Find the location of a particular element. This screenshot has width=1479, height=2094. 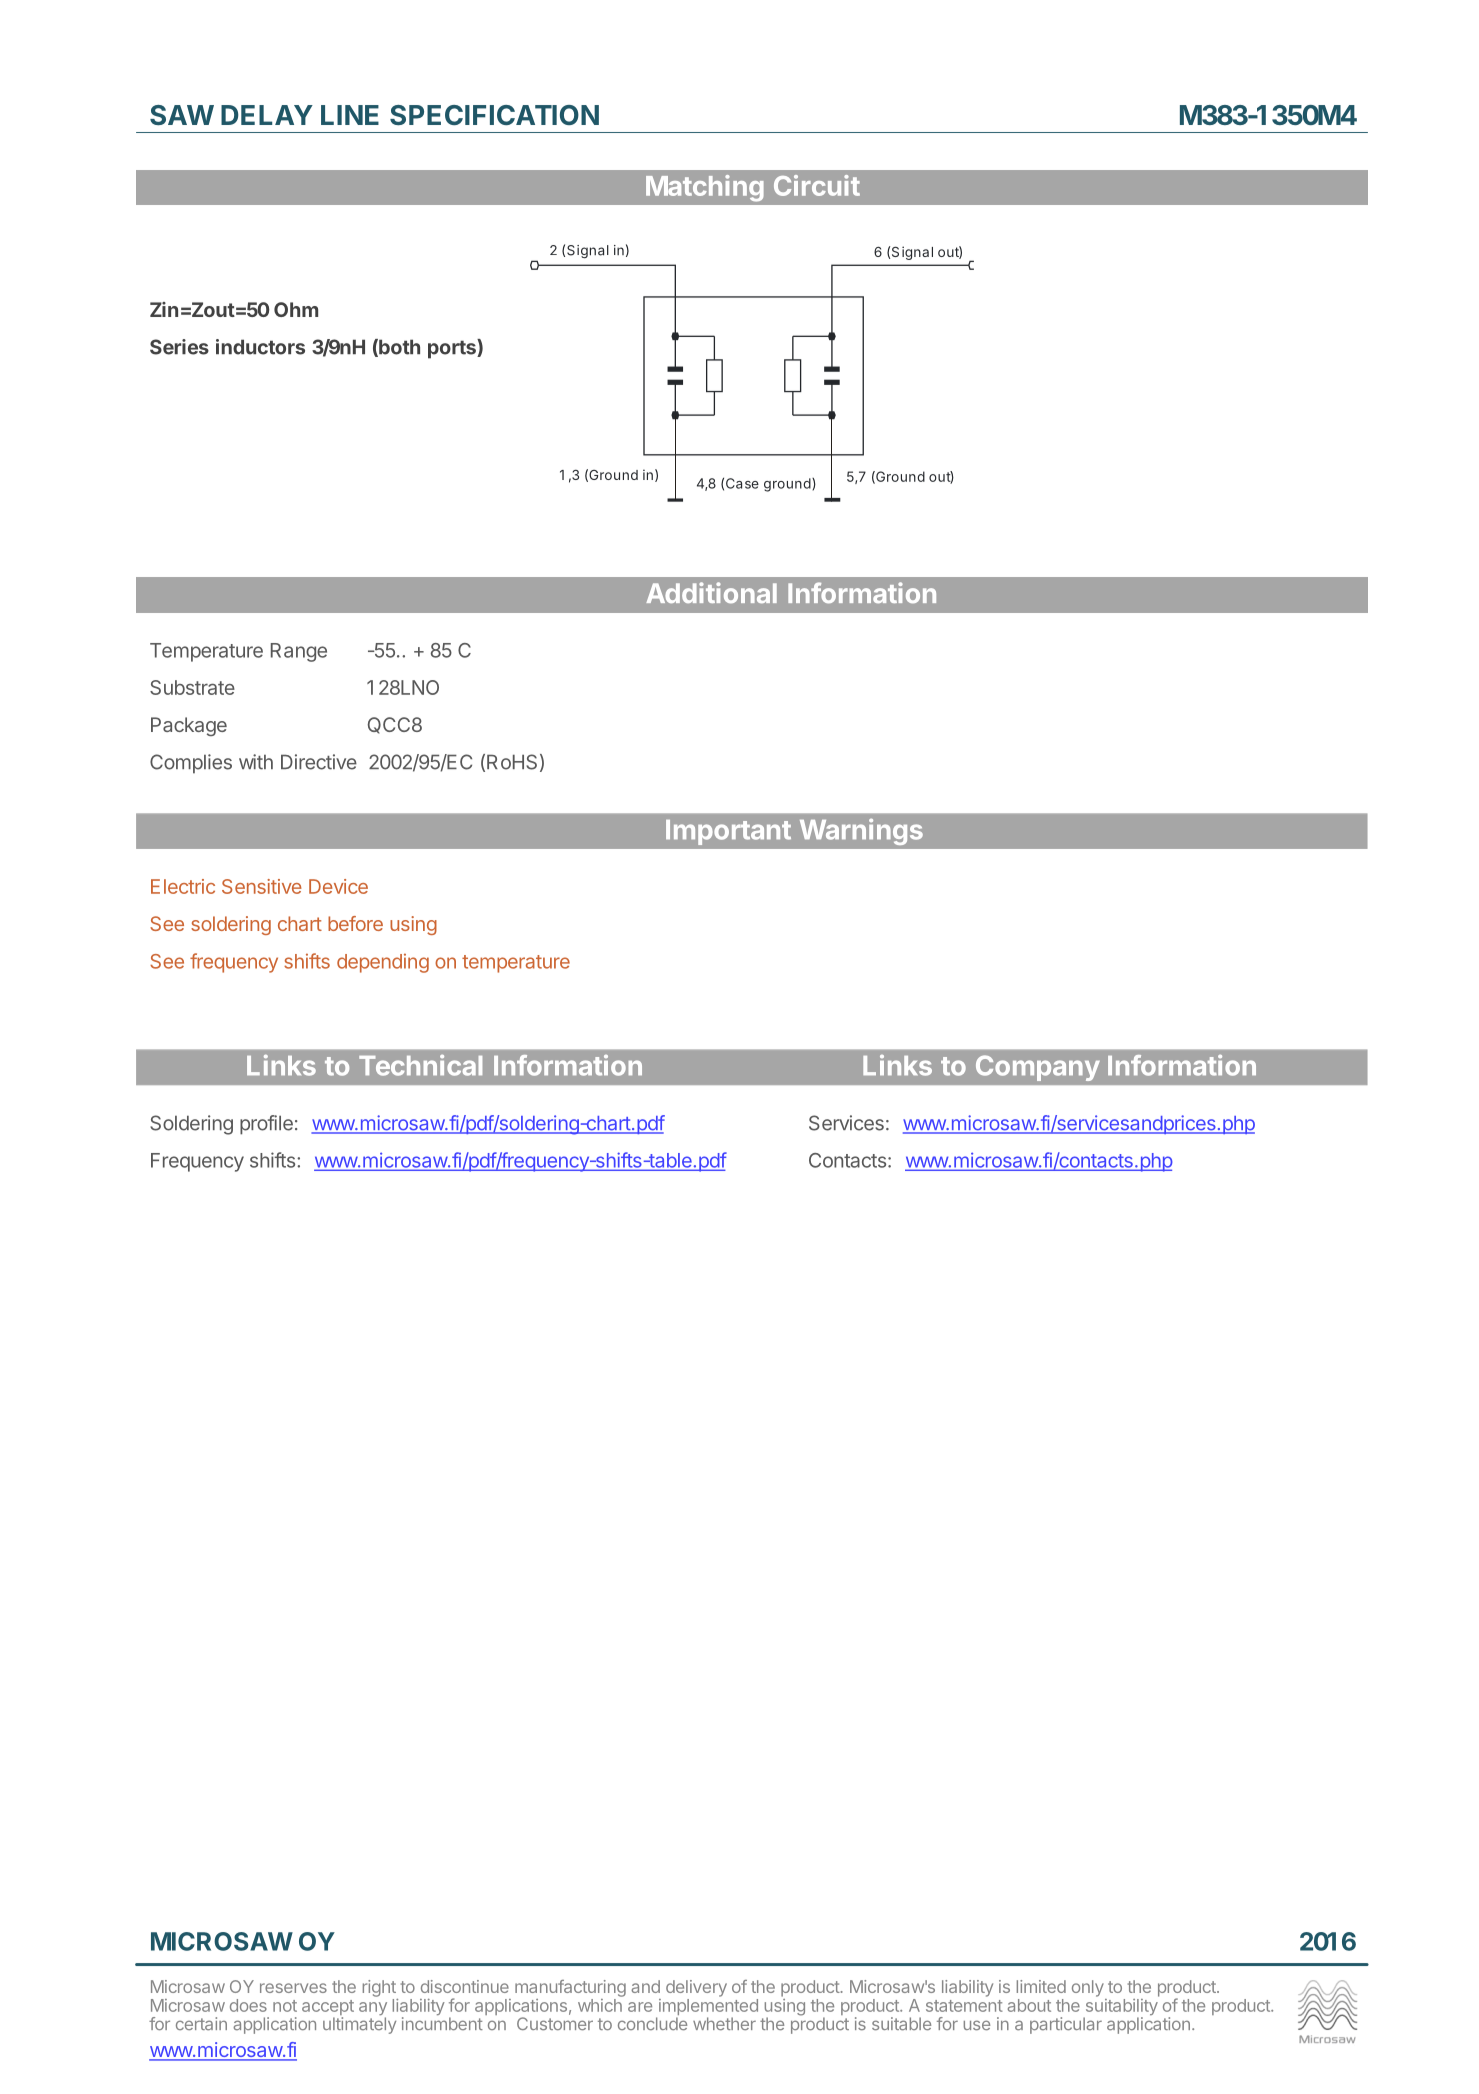

DELAY is located at coordinates (267, 115).
